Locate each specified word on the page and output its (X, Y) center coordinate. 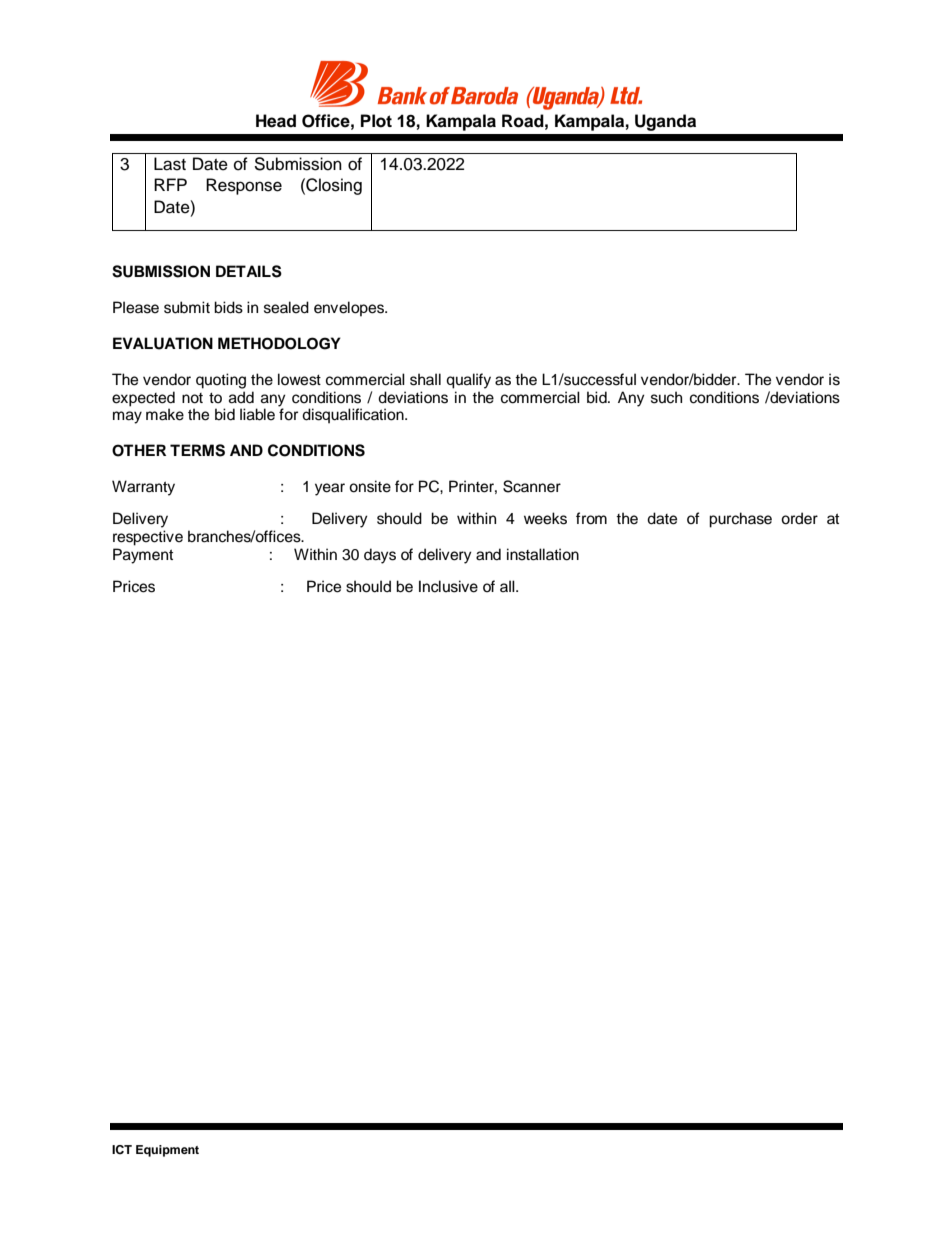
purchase (740, 520)
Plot (376, 121)
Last (170, 164)
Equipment (167, 1151)
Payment (143, 556)
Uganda (665, 122)
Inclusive (448, 586)
